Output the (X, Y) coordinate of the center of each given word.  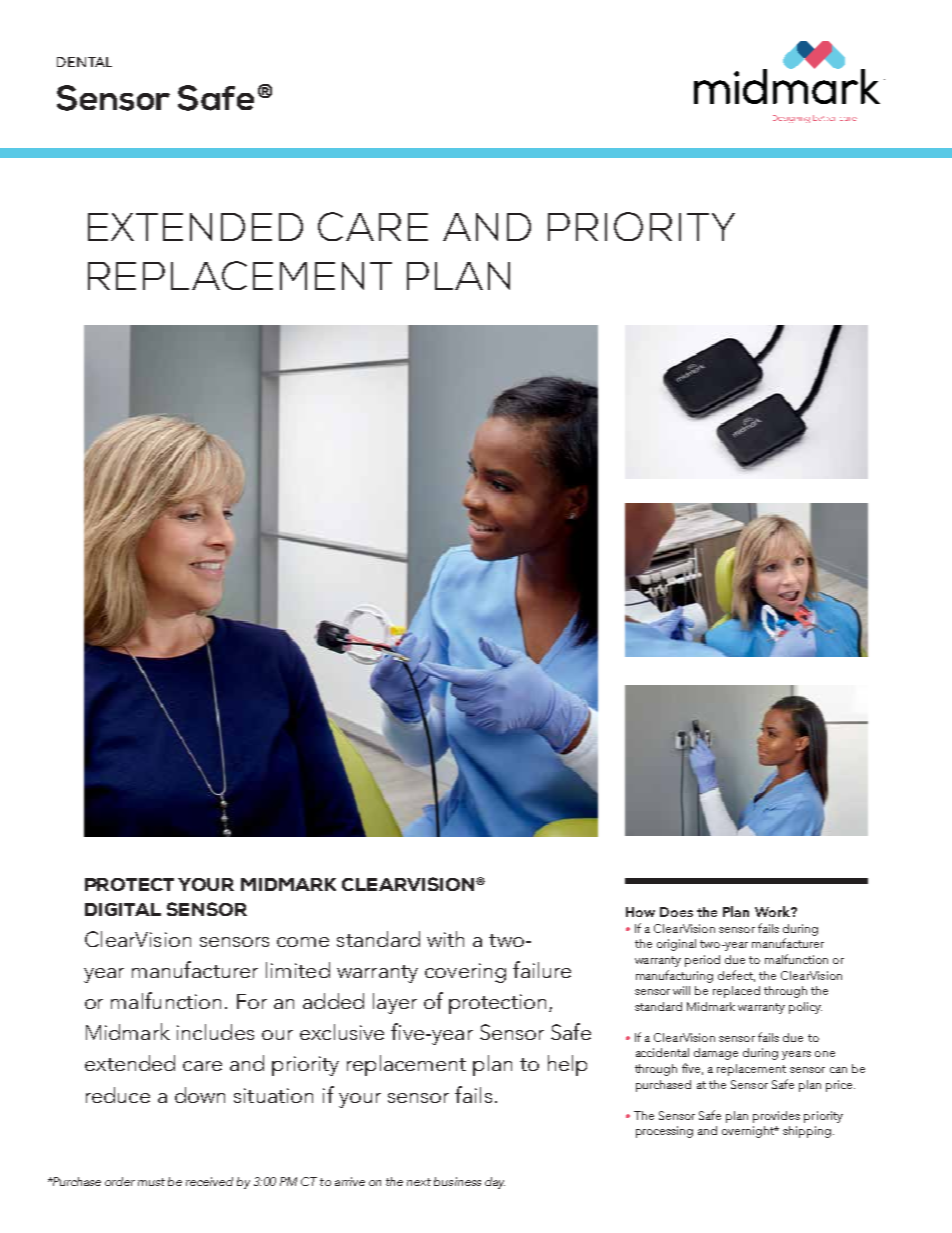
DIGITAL (123, 909)
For (252, 1001)
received (209, 1181)
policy (805, 1008)
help (567, 1065)
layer (395, 1003)
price (840, 1086)
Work (773, 911)
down (200, 1095)
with (445, 939)
